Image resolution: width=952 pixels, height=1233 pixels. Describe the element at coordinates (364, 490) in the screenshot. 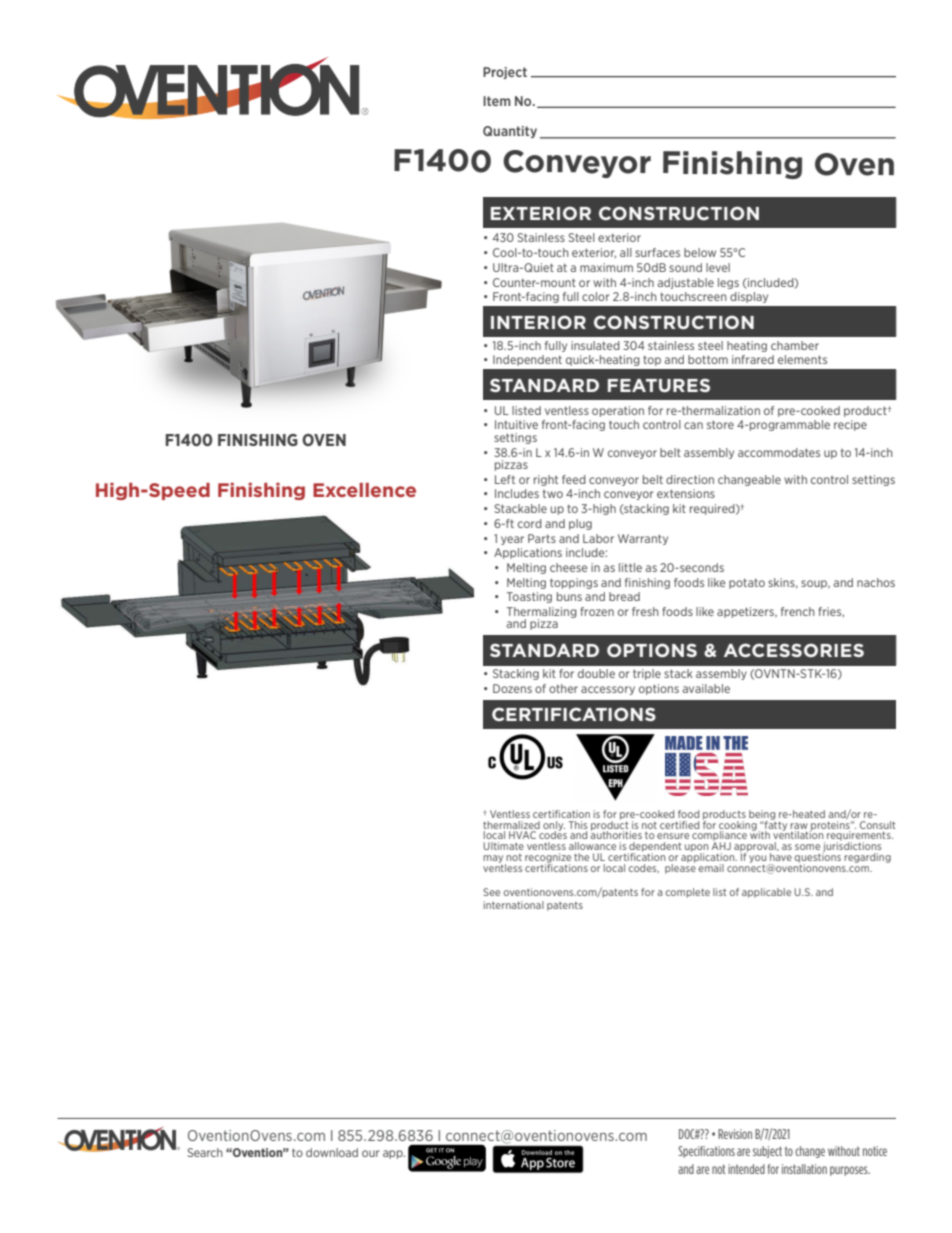

I see `Excellence` at that location.
